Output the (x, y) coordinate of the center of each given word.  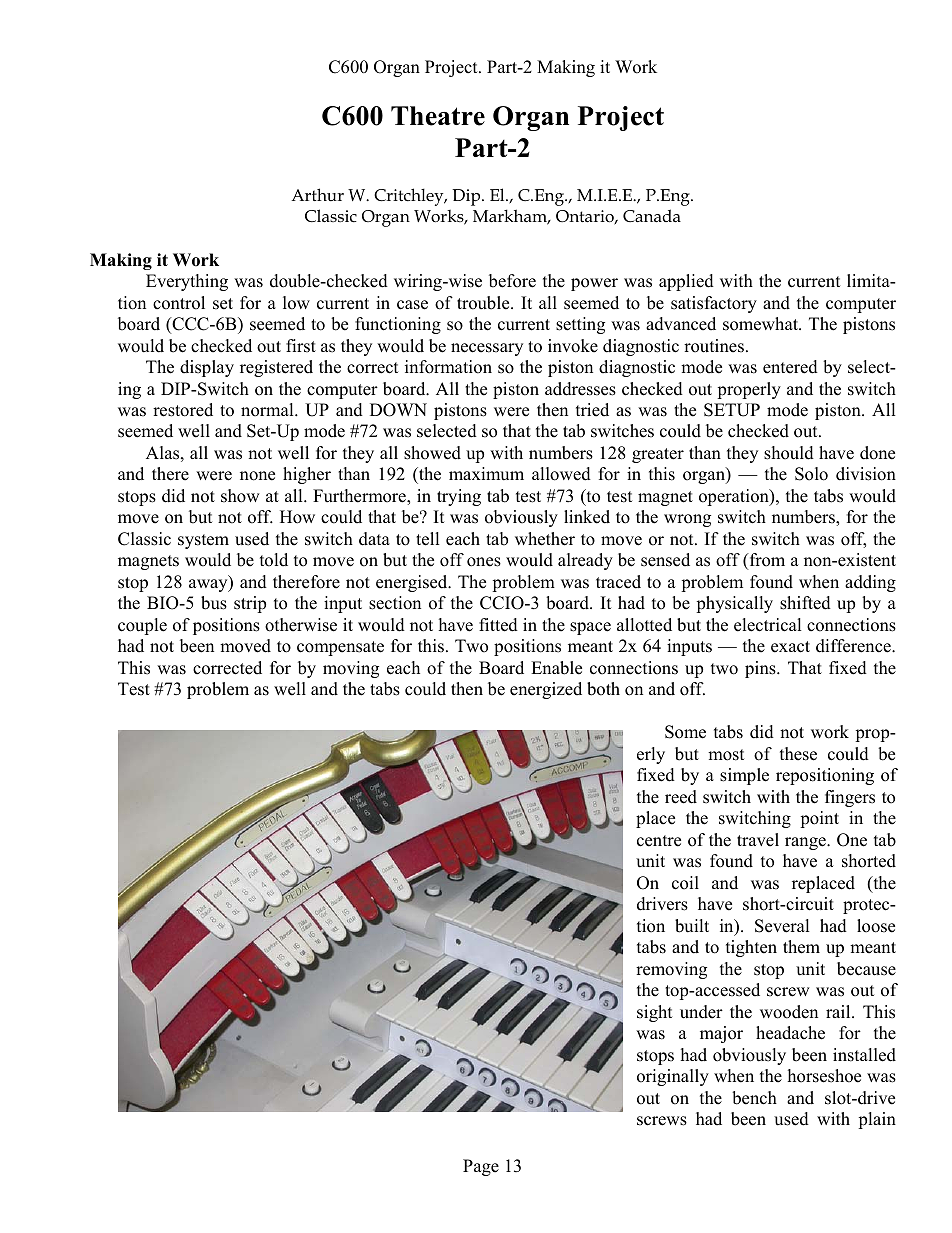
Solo (811, 474)
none (257, 476)
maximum (486, 474)
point (819, 819)
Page (481, 1167)
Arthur (317, 194)
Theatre (438, 116)
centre (659, 841)
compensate (340, 648)
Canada (652, 215)
